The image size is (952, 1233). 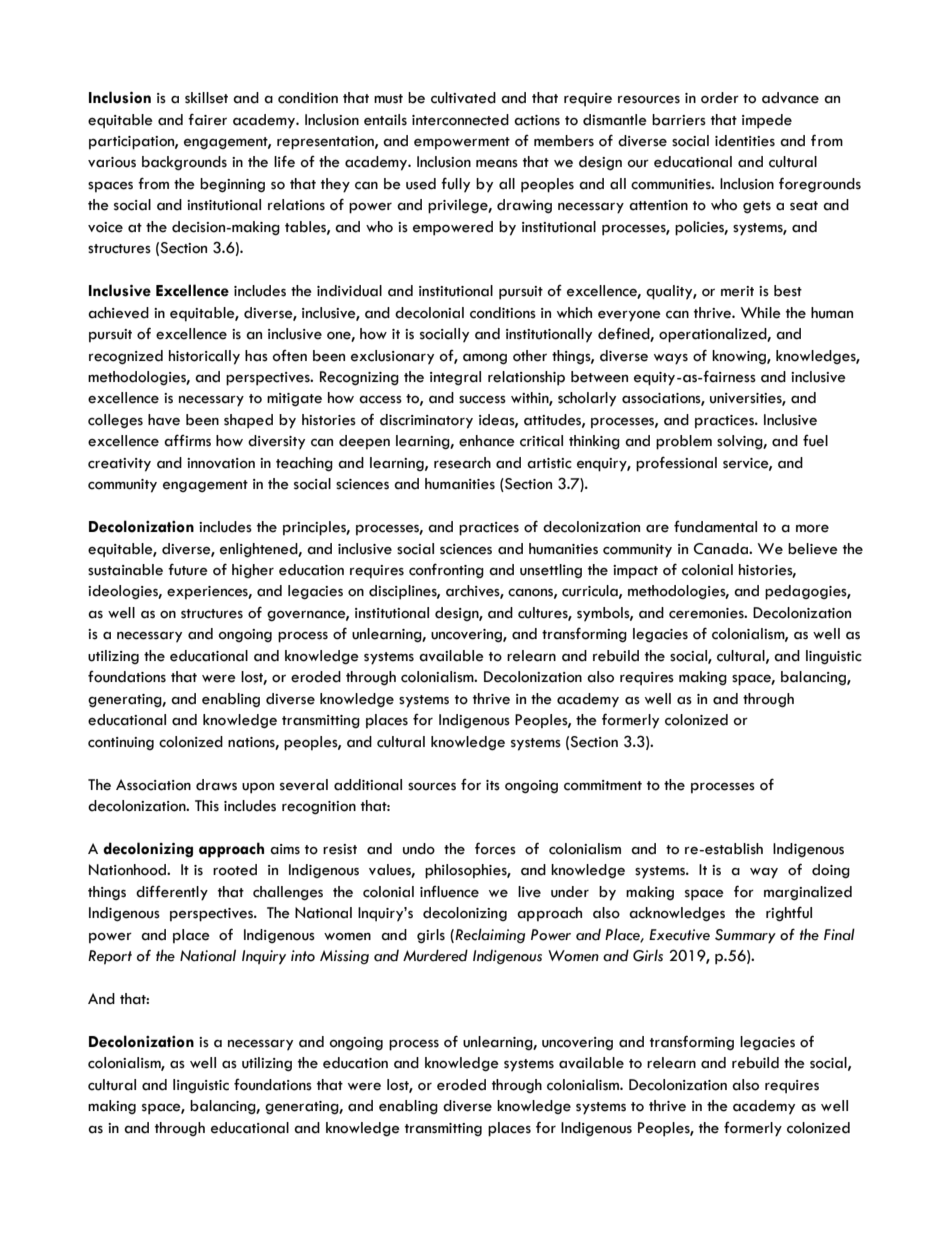 What do you see at coordinates (635, 572) in the screenshot?
I see `impact` at bounding box center [635, 572].
